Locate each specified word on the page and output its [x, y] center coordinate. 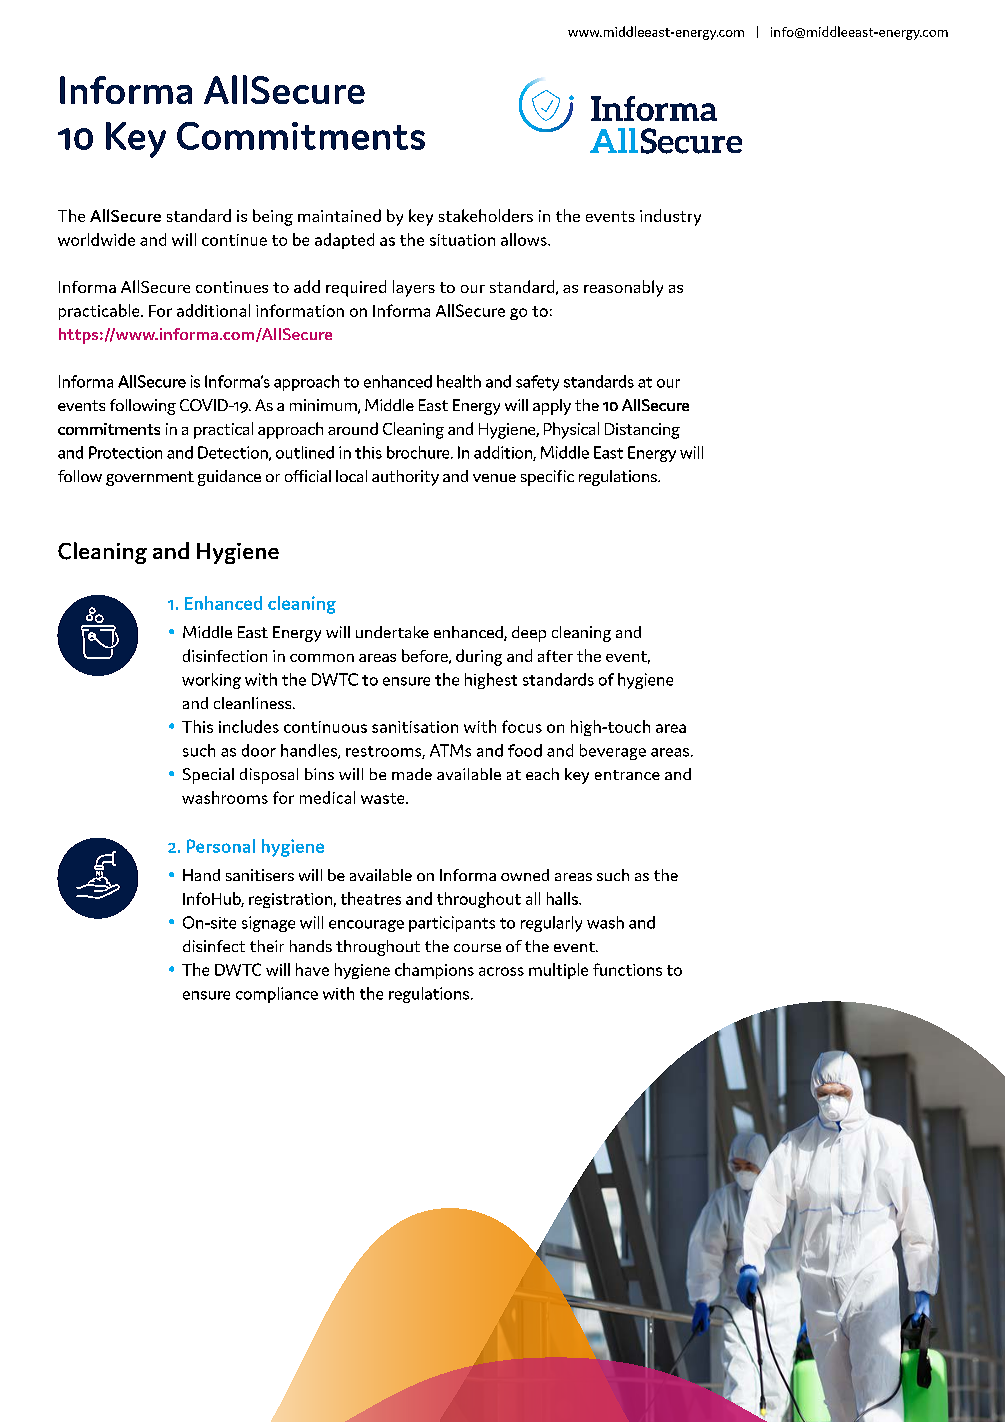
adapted [344, 241]
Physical [571, 430]
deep [529, 634]
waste [384, 798]
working [211, 681]
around [353, 428]
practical [223, 430]
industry [670, 217]
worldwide [96, 239]
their [267, 946]
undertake [392, 632]
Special [208, 776]
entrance [627, 775]
